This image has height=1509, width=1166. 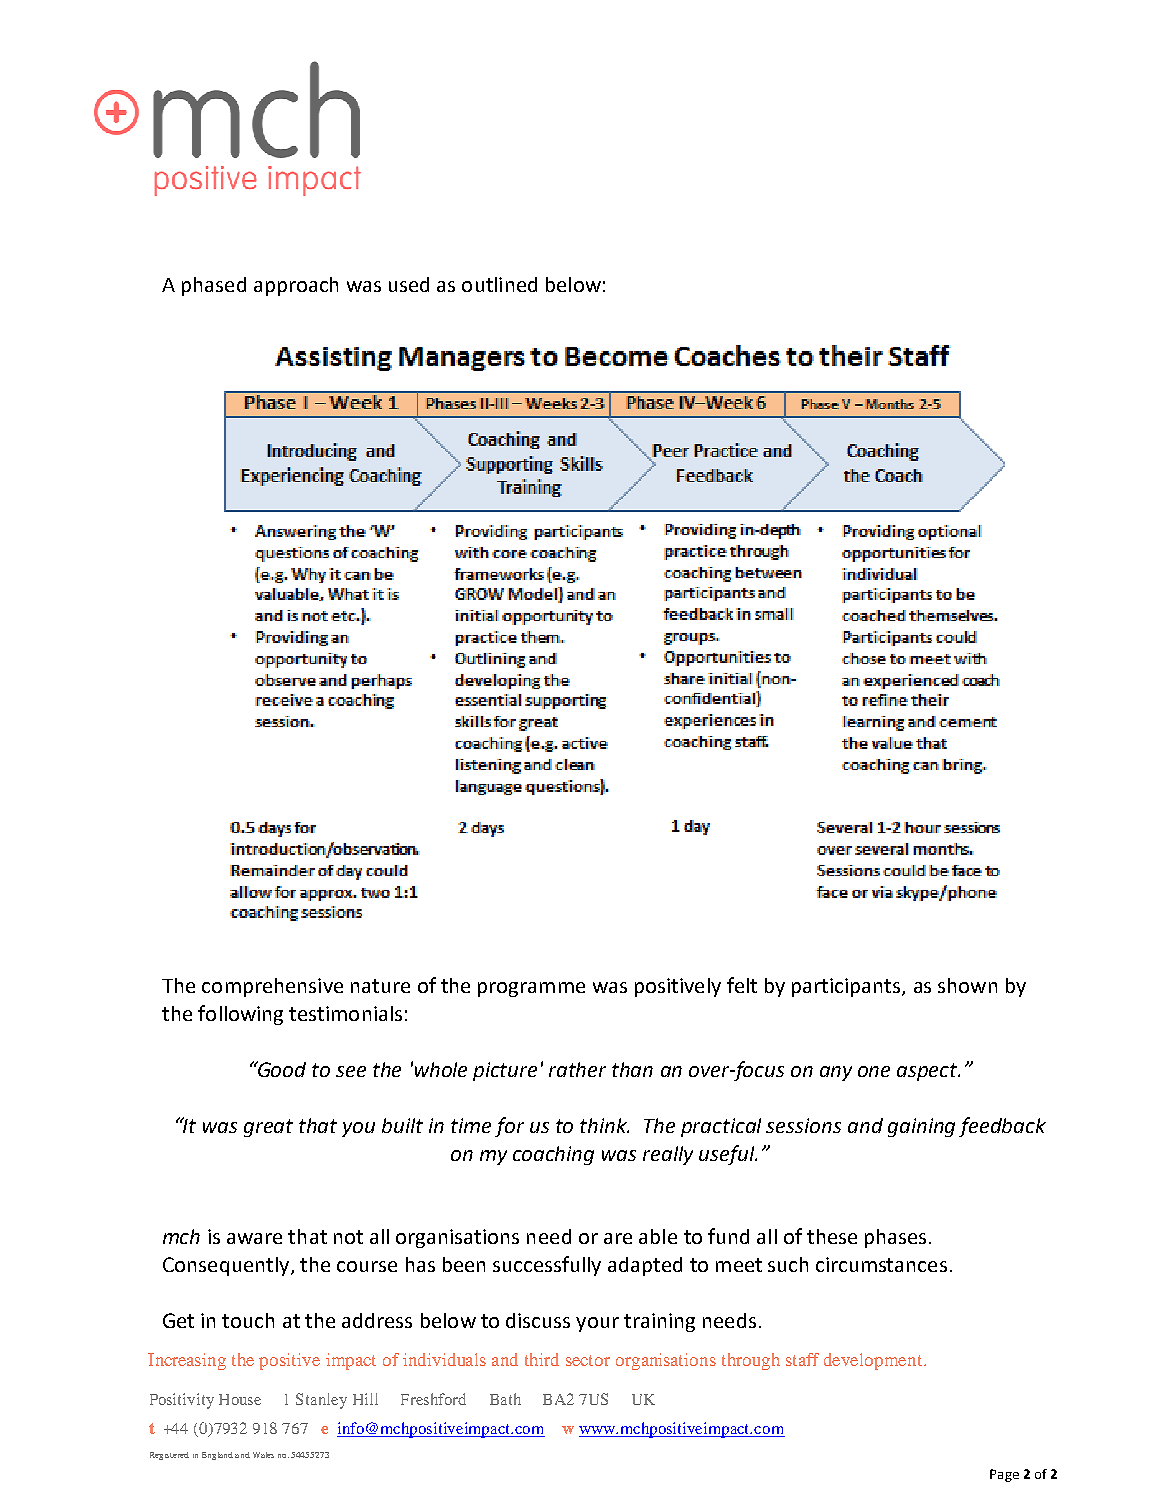 What do you see at coordinates (531, 989) in the image?
I see `programme` at bounding box center [531, 989].
